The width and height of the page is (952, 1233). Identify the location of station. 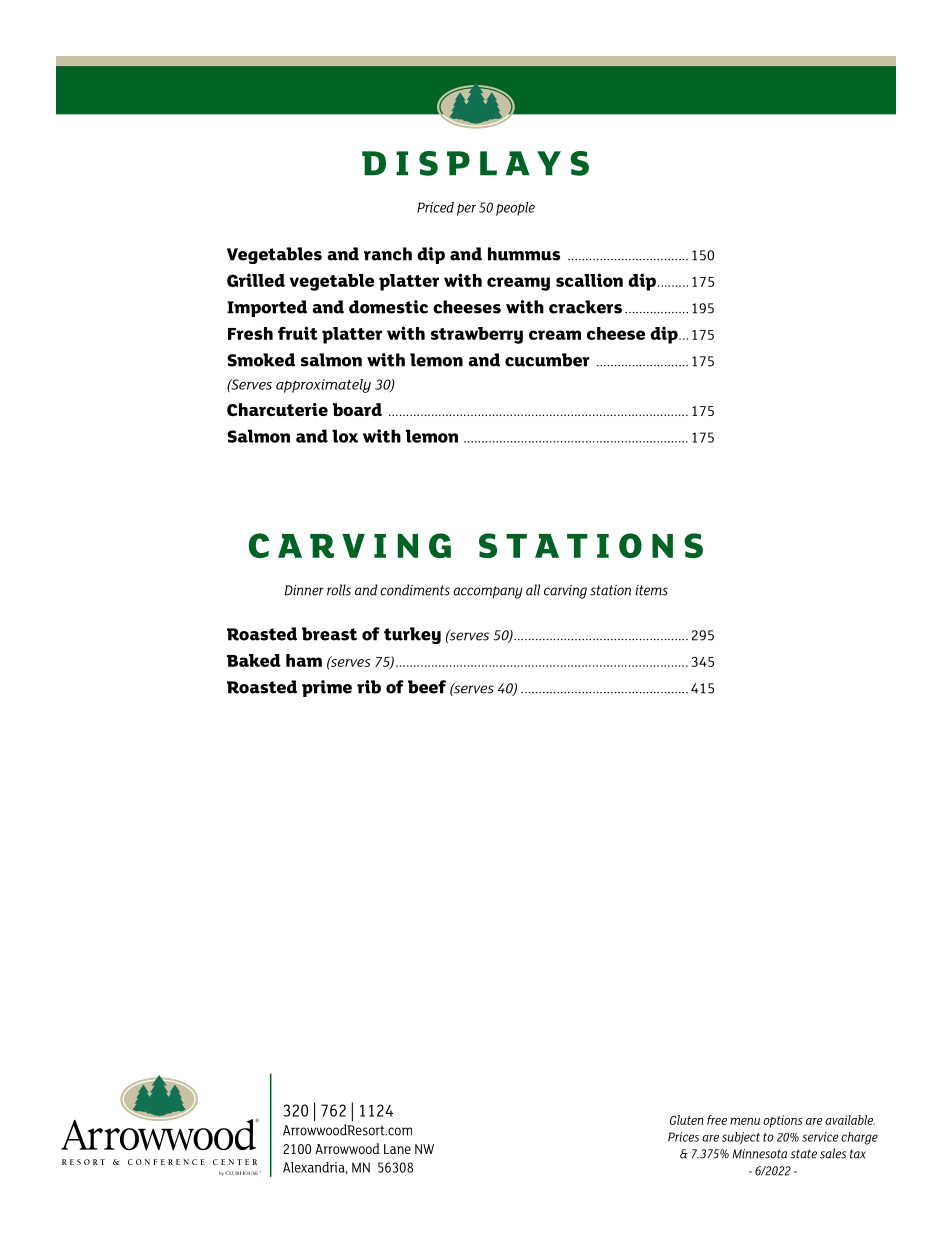
(610, 590).
